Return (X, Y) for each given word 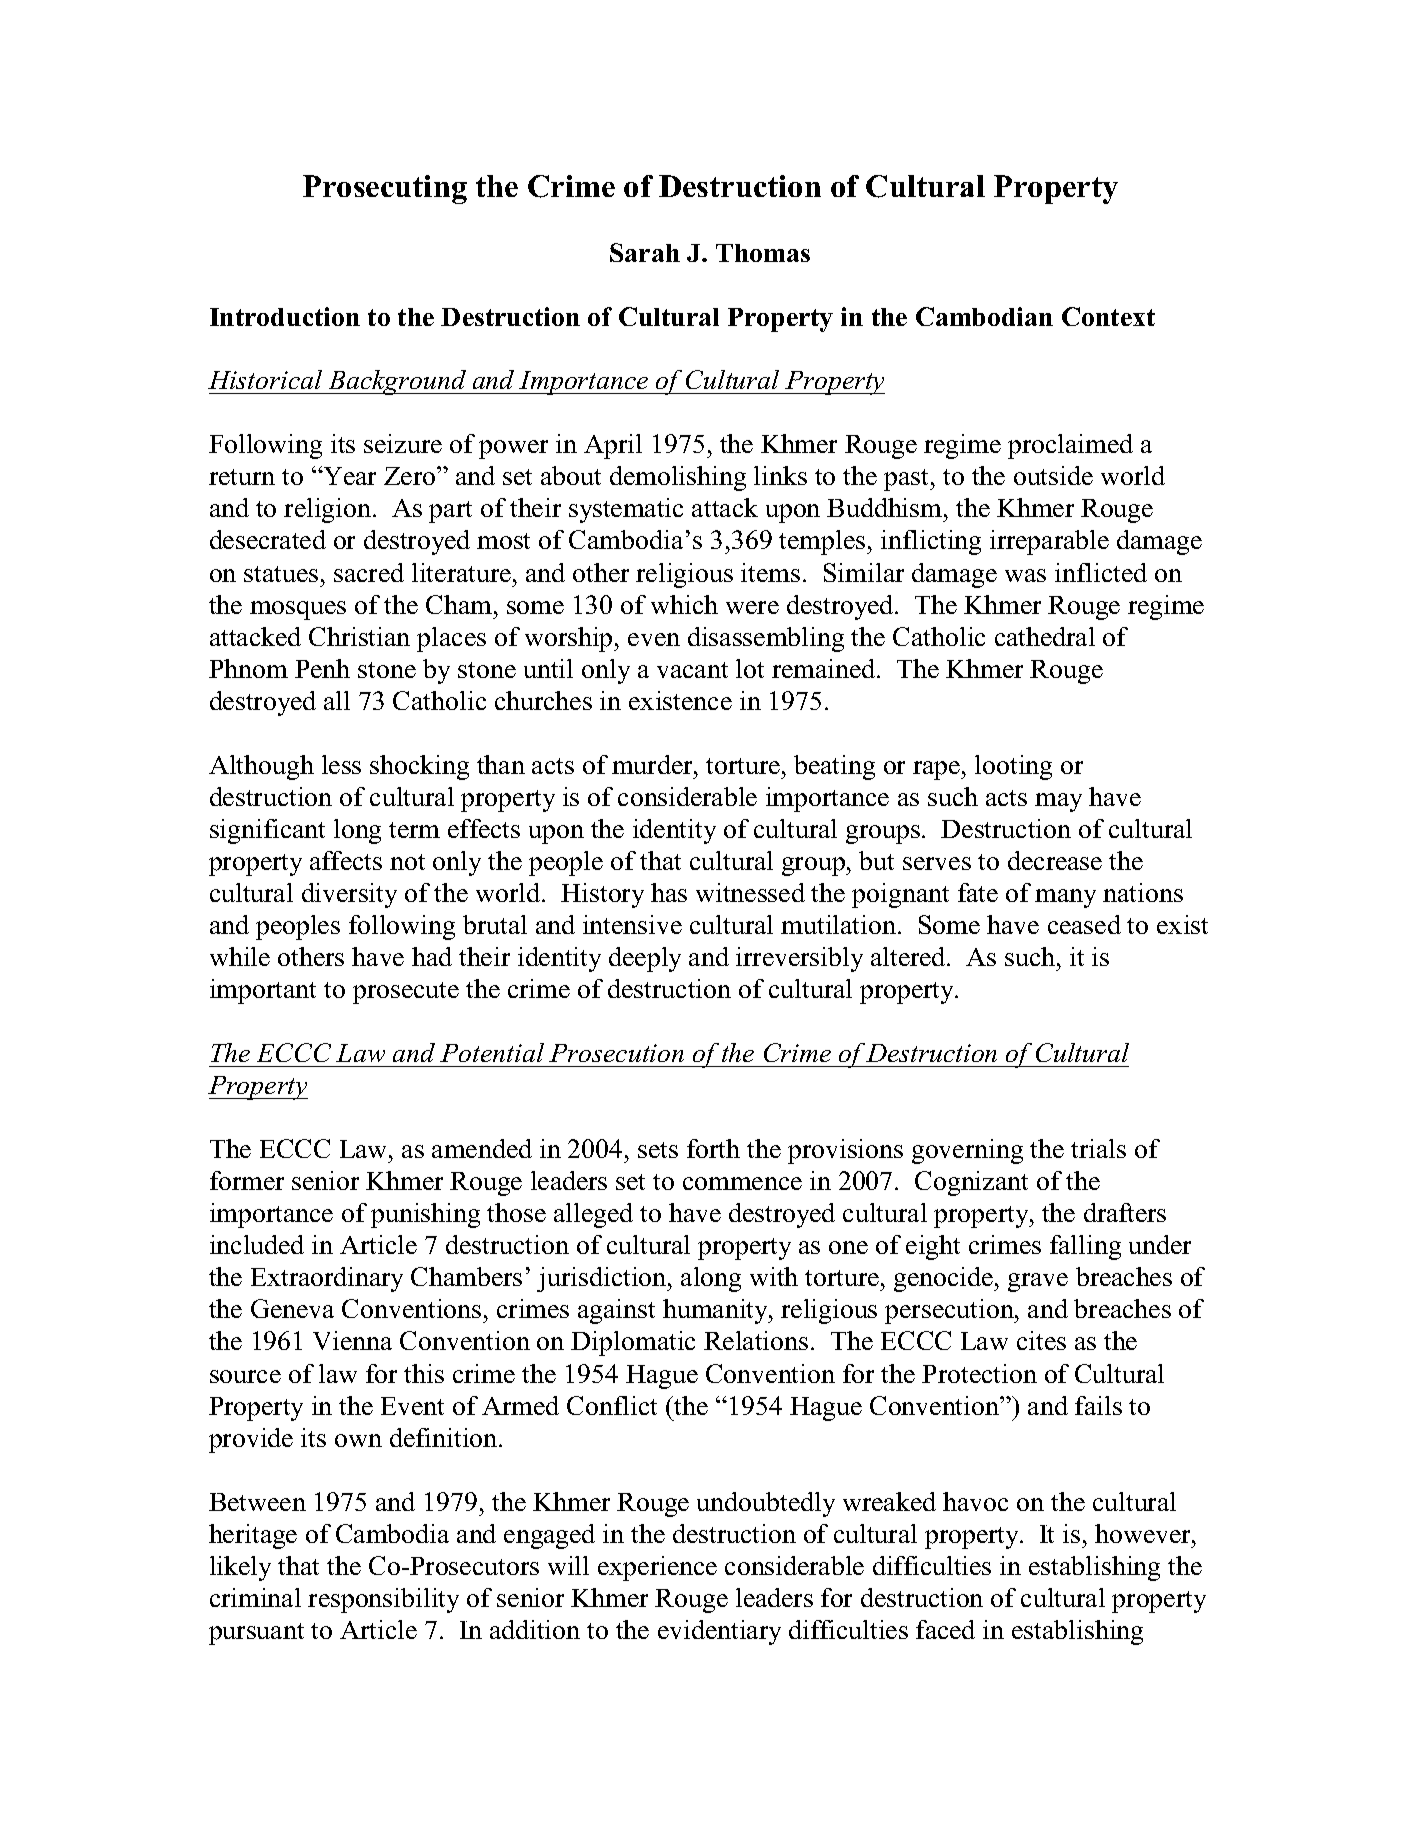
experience (657, 1568)
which (684, 604)
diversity (349, 895)
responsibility (383, 1600)
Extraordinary (327, 1279)
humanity (717, 1311)
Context (1108, 316)
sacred (369, 572)
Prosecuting (385, 189)
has (669, 892)
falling (1085, 1247)
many (1065, 898)
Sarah (645, 252)
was (1025, 575)
